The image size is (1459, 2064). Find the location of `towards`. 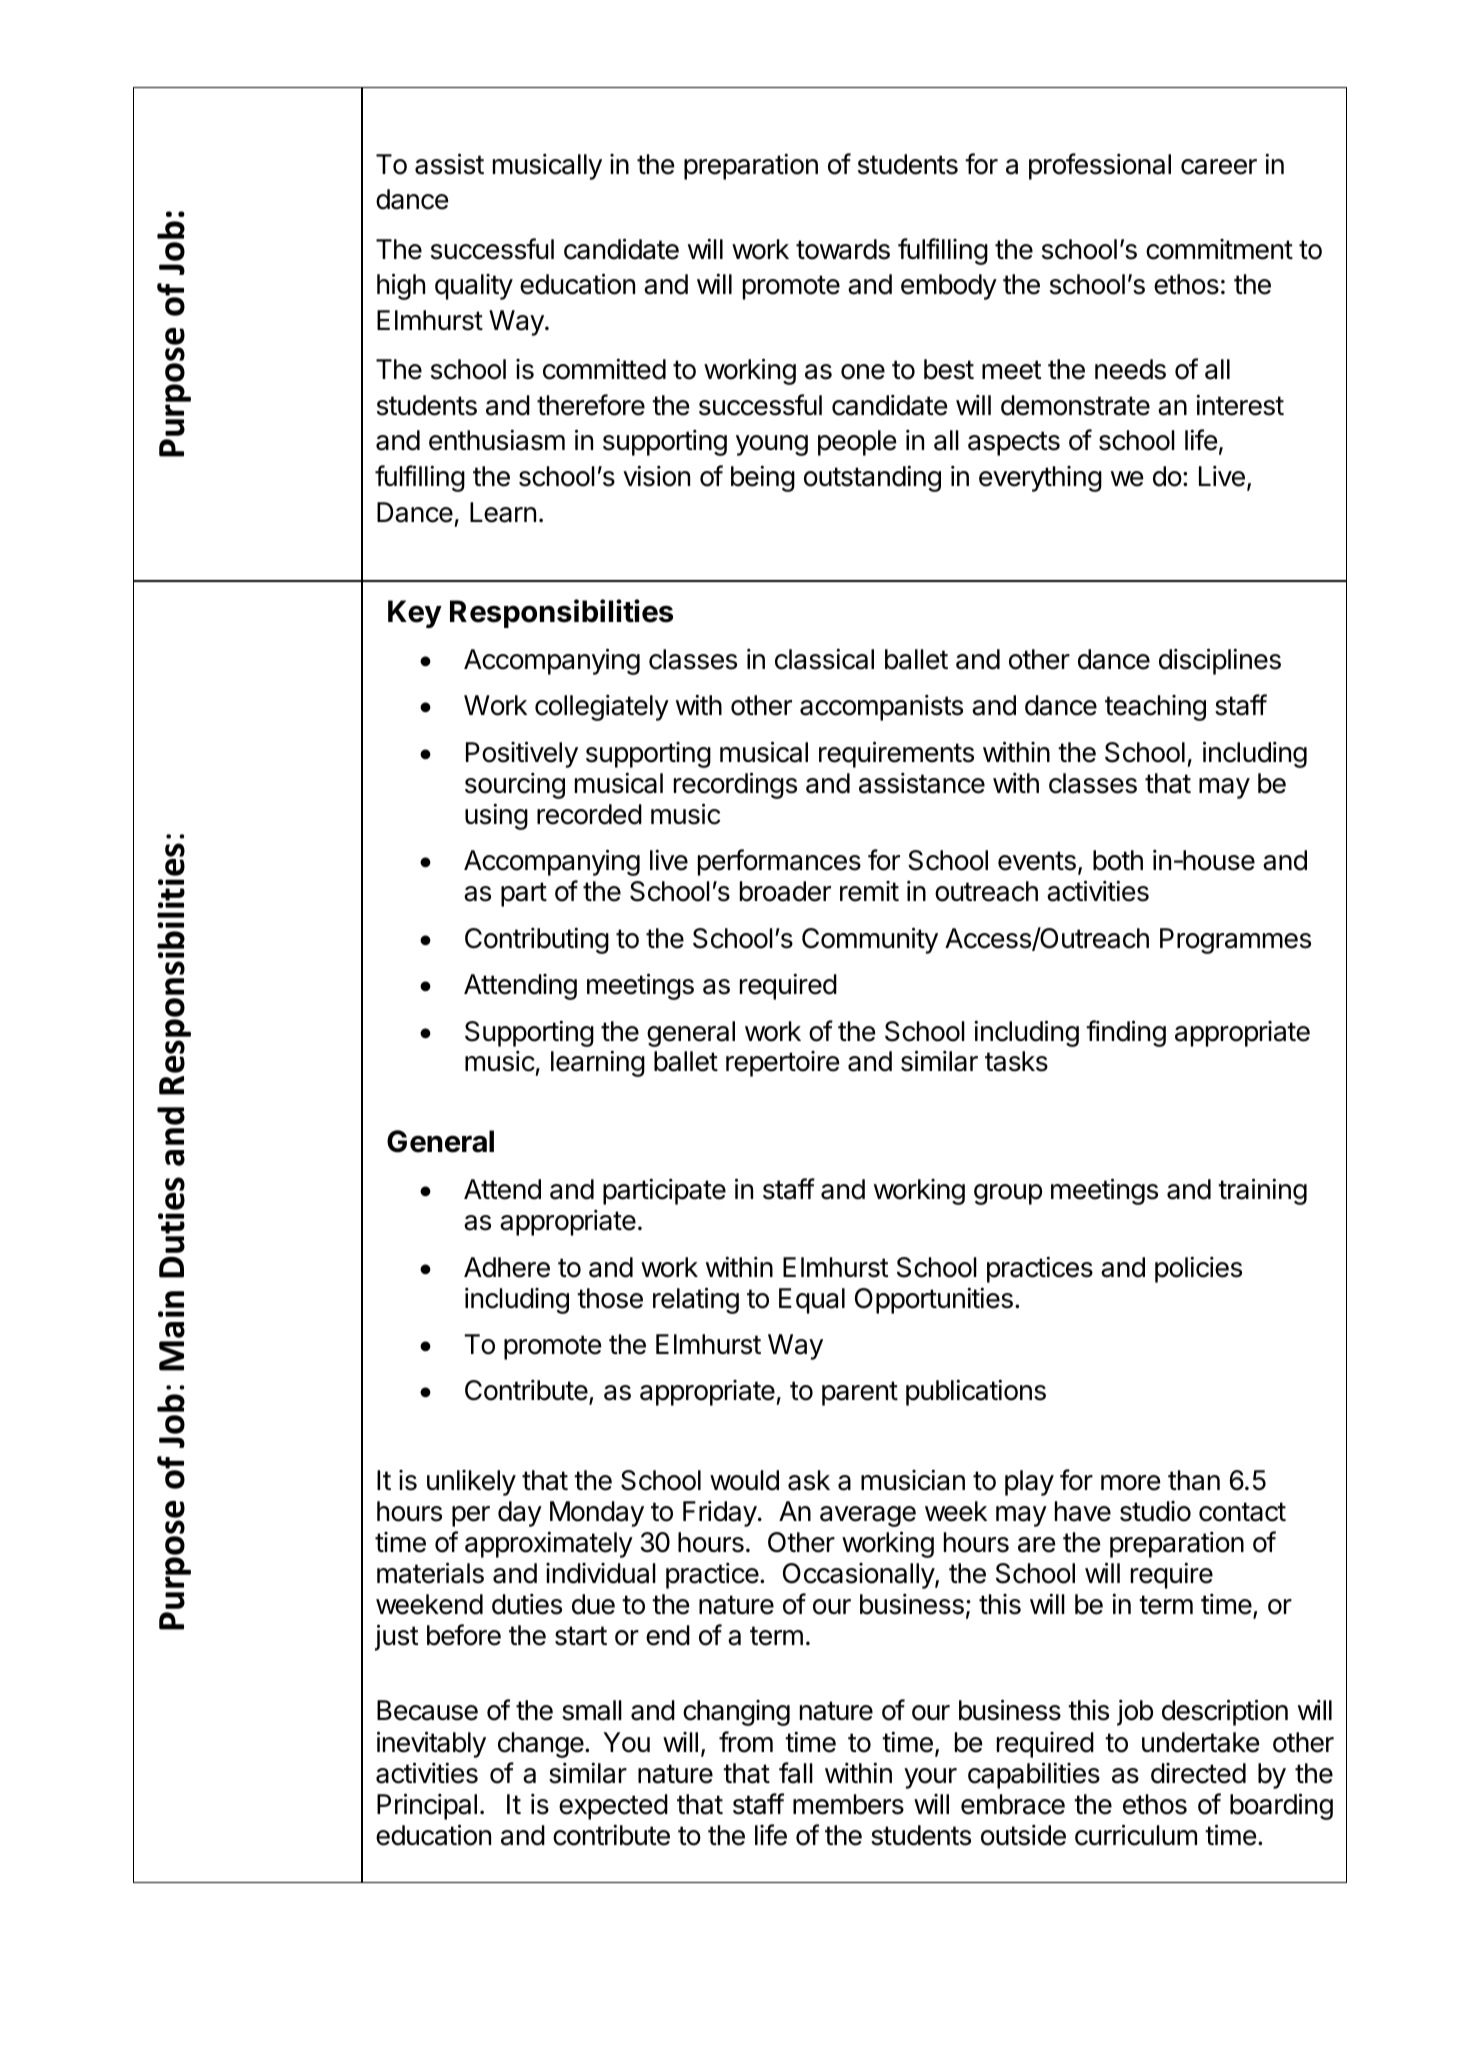

towards is located at coordinates (843, 249).
